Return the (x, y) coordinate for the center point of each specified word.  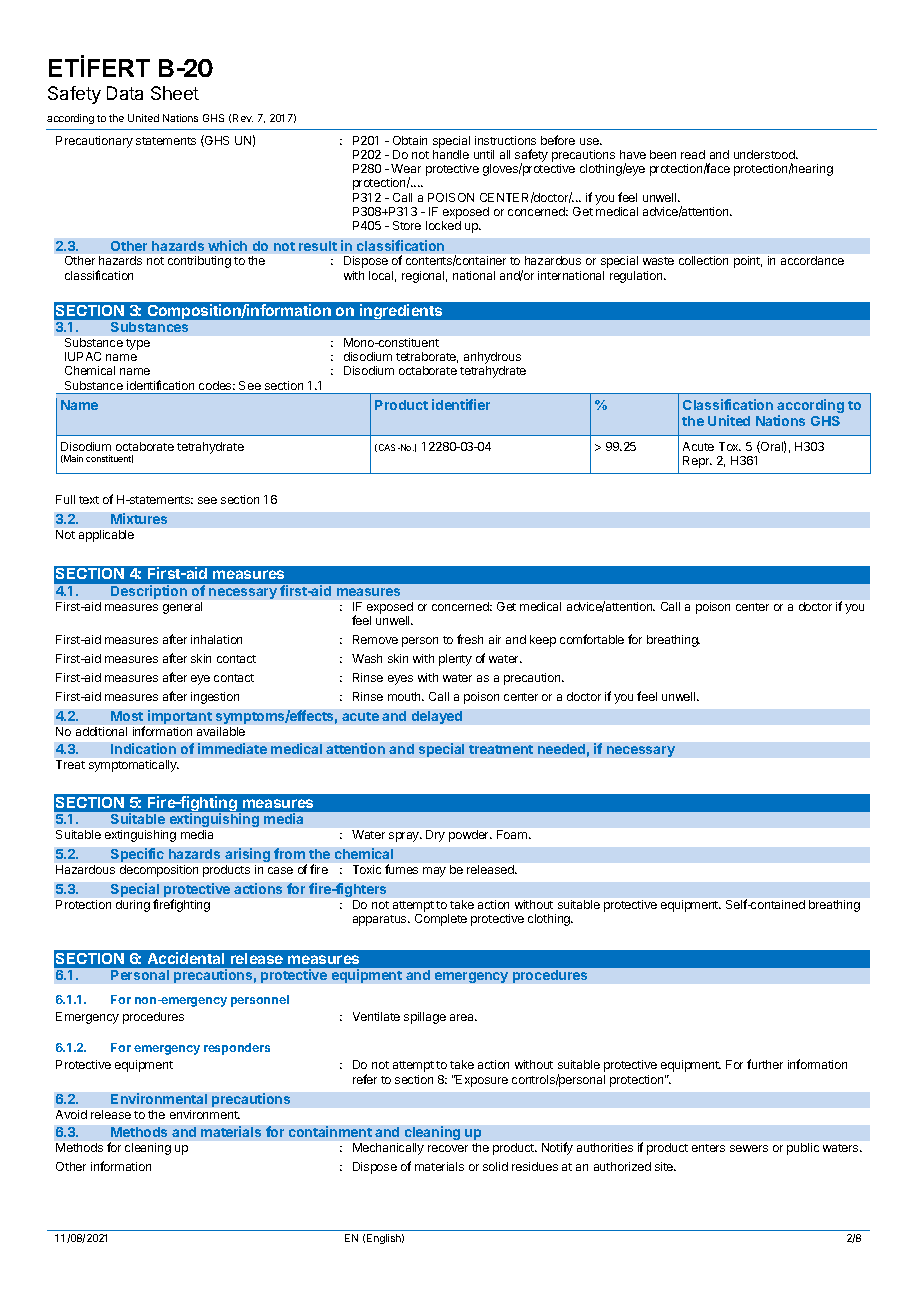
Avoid (71, 1114)
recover (448, 1148)
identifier (461, 404)
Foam (513, 834)
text (89, 500)
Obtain (410, 140)
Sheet (175, 93)
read (693, 154)
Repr (697, 462)
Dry (435, 836)
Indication (143, 748)
